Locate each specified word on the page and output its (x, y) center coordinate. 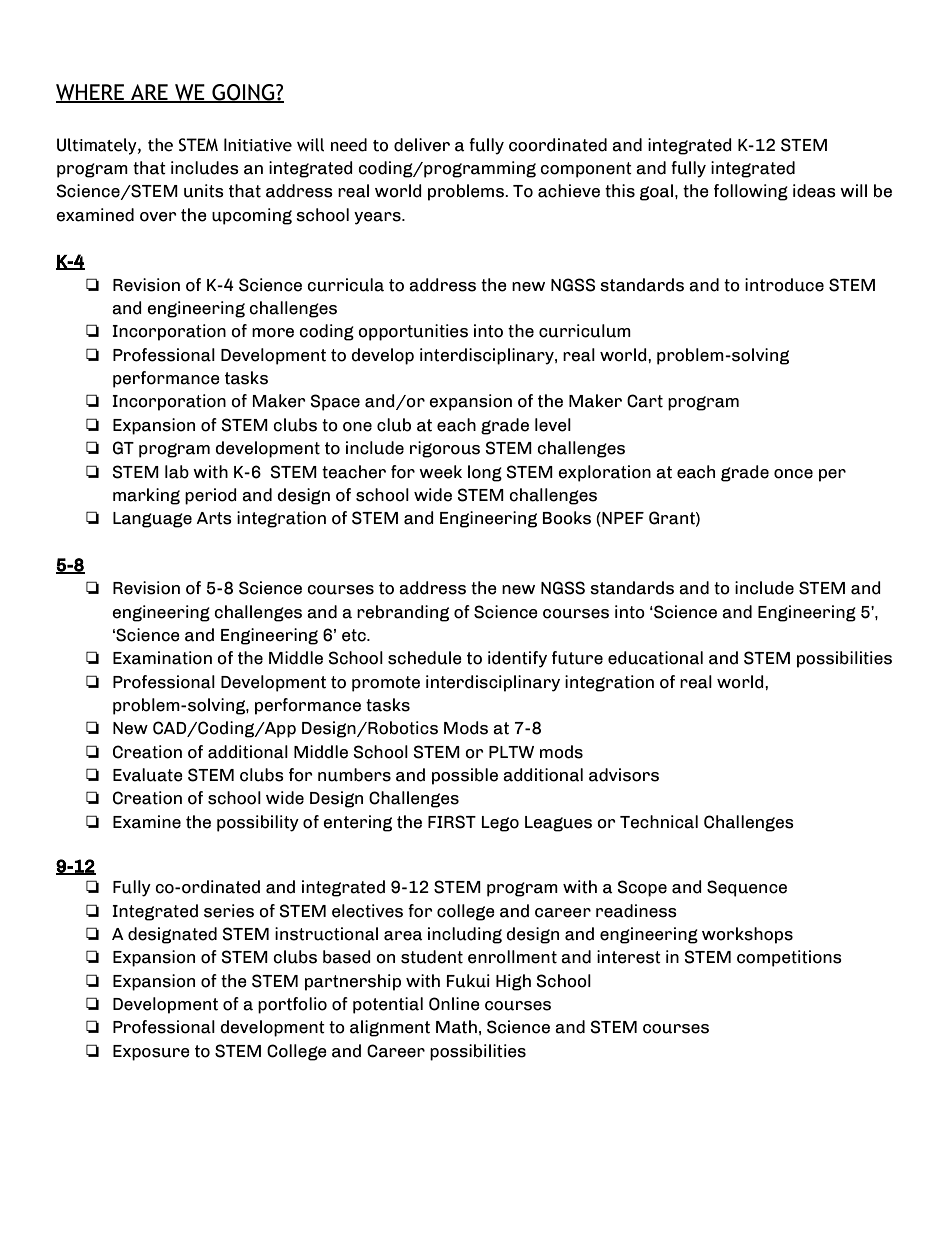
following (751, 192)
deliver (422, 145)
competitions (789, 958)
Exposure (151, 1053)
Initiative (258, 145)
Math (456, 1027)
